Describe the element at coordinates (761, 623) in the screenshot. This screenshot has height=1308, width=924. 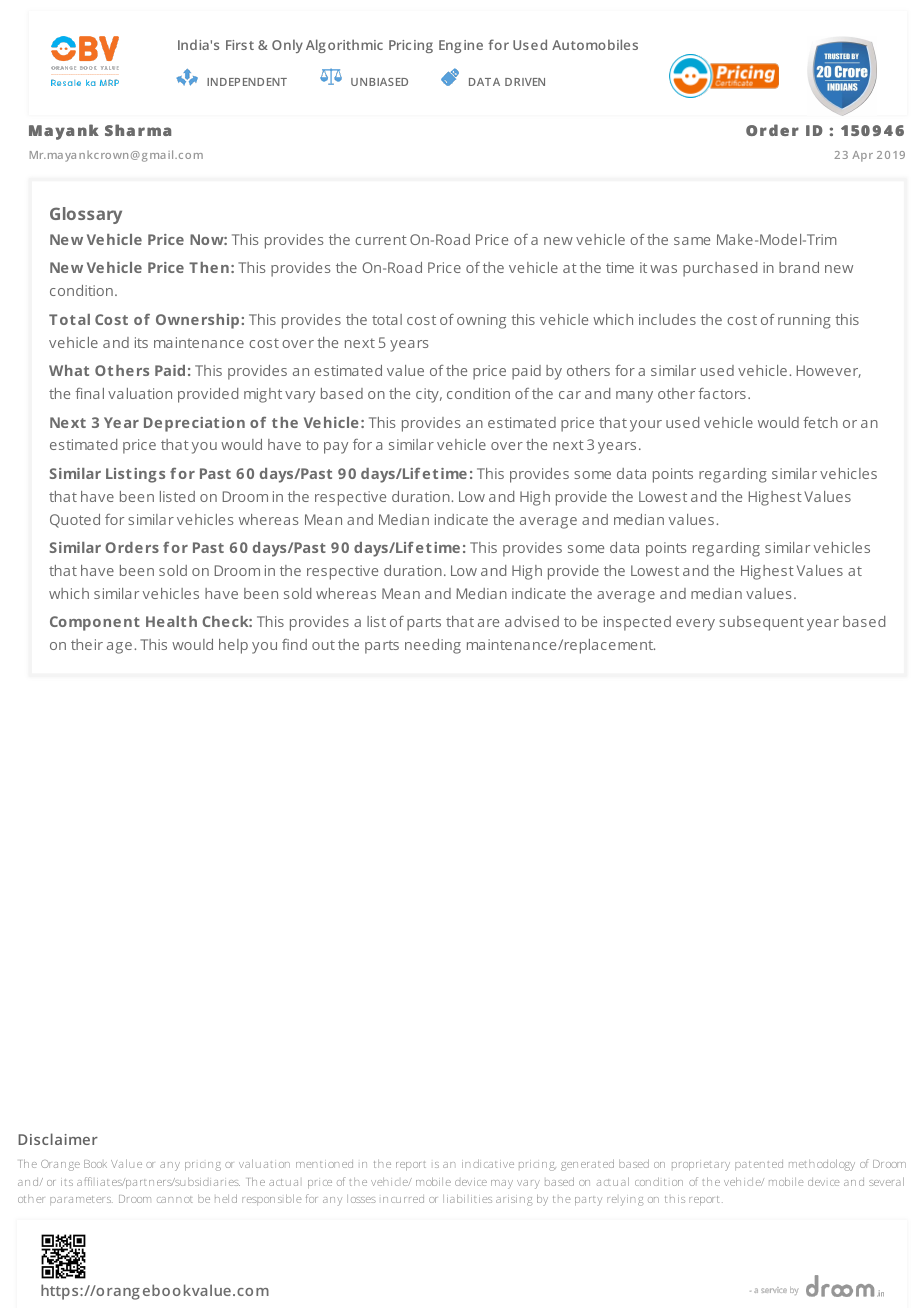
I see `subsequent` at that location.
